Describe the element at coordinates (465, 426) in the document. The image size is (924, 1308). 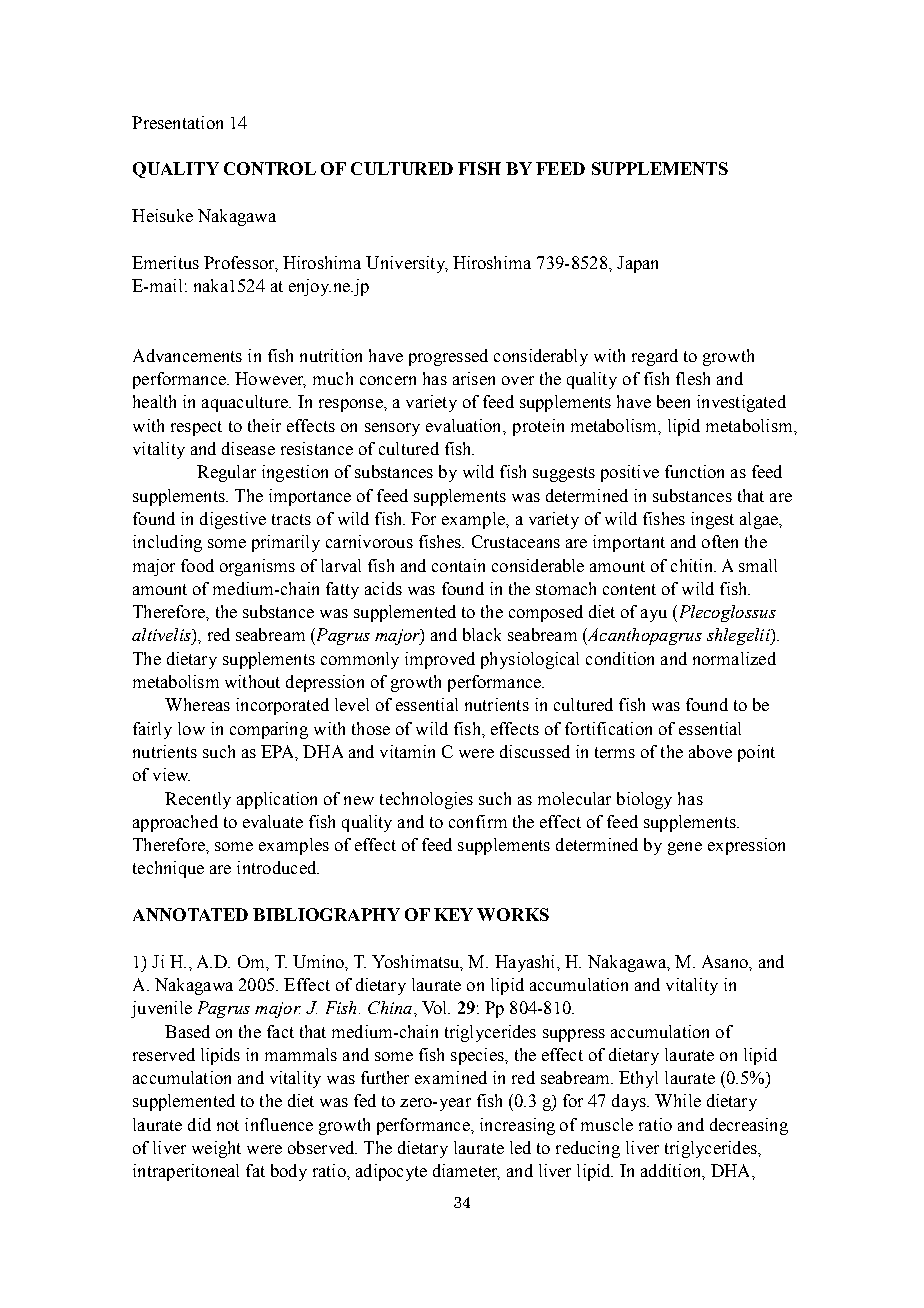
I see `evaluation` at that location.
